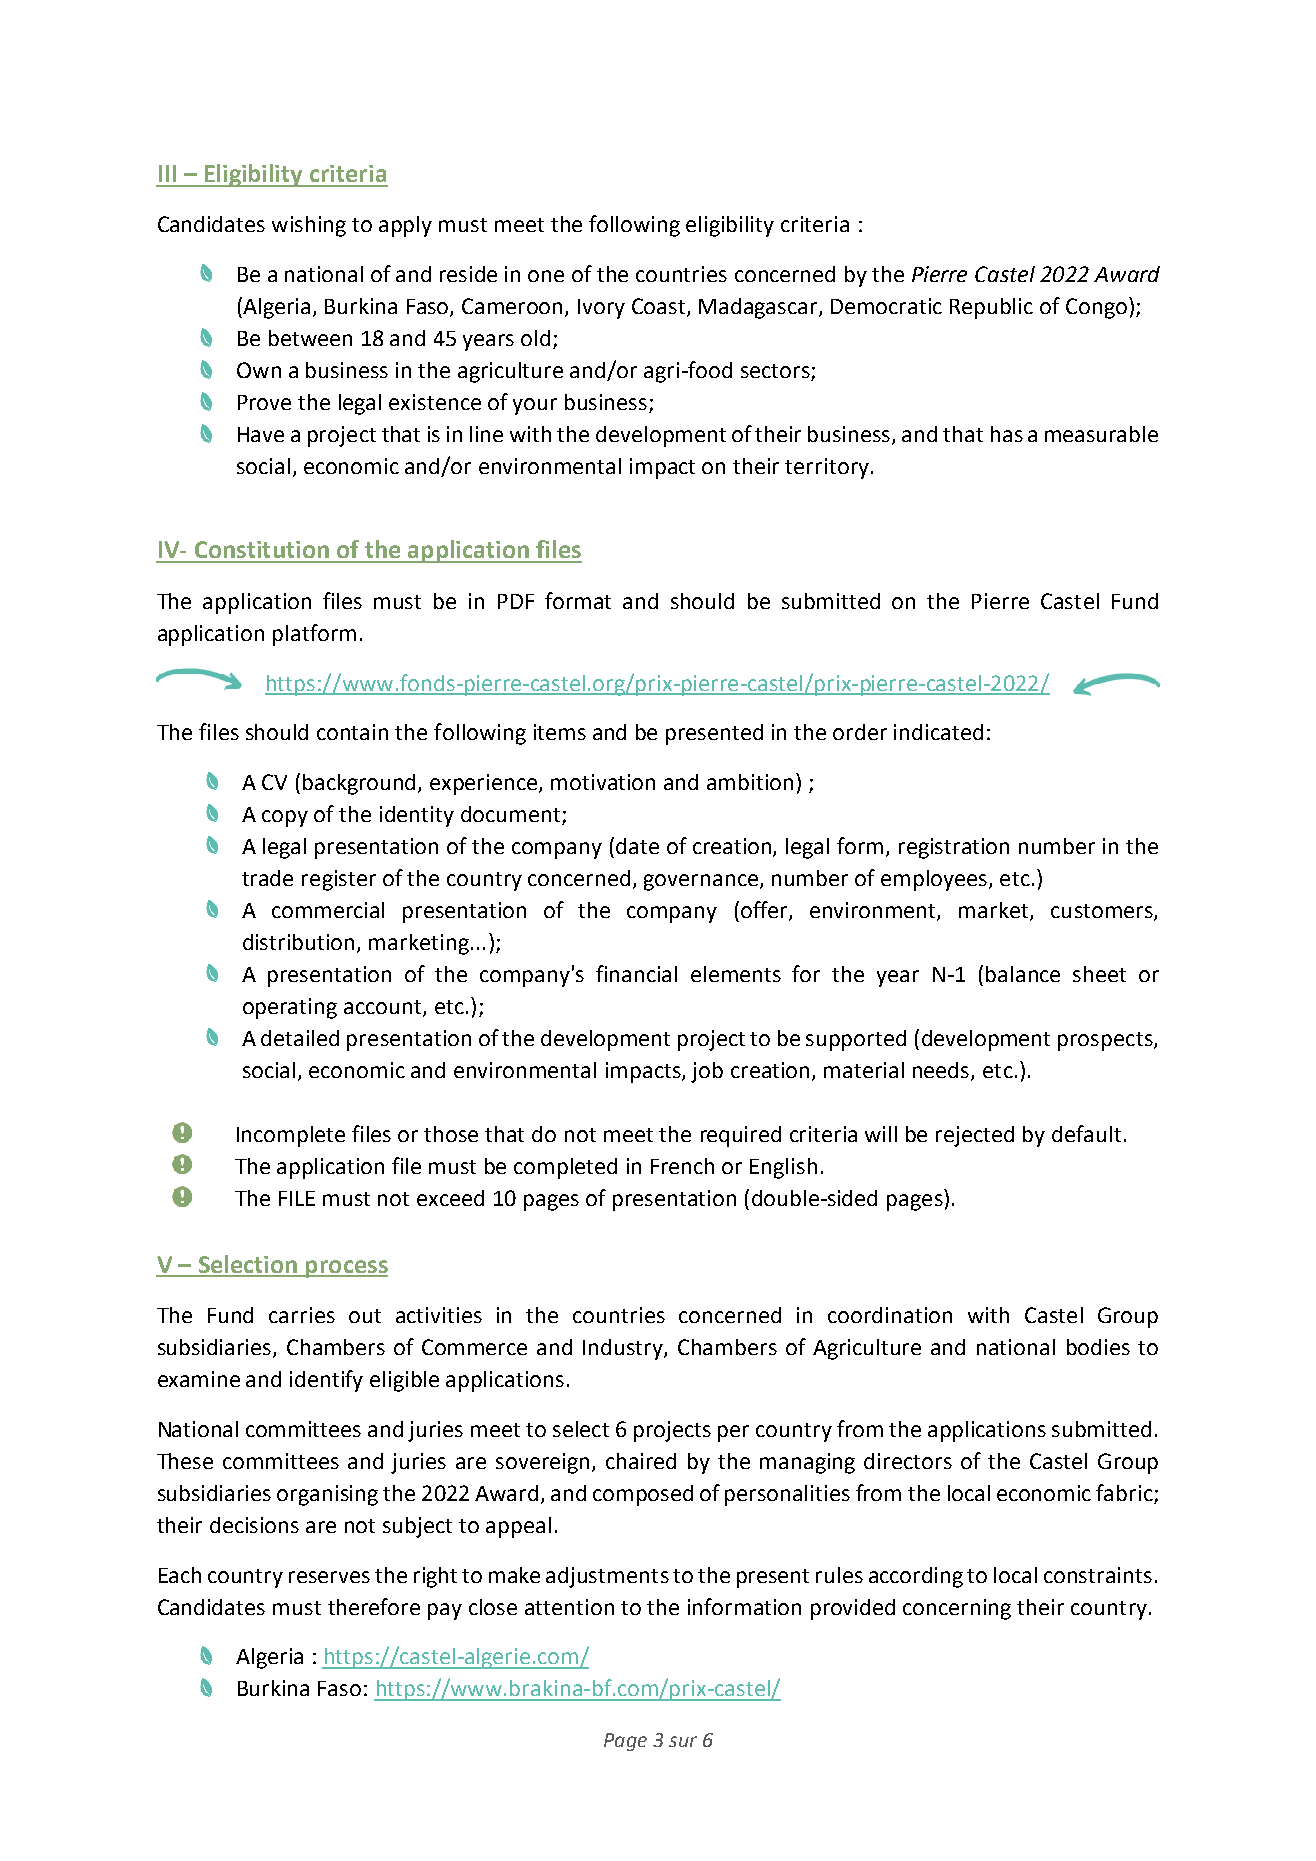 This page has width=1316, height=1861. I want to click on Republic, so click(991, 308).
